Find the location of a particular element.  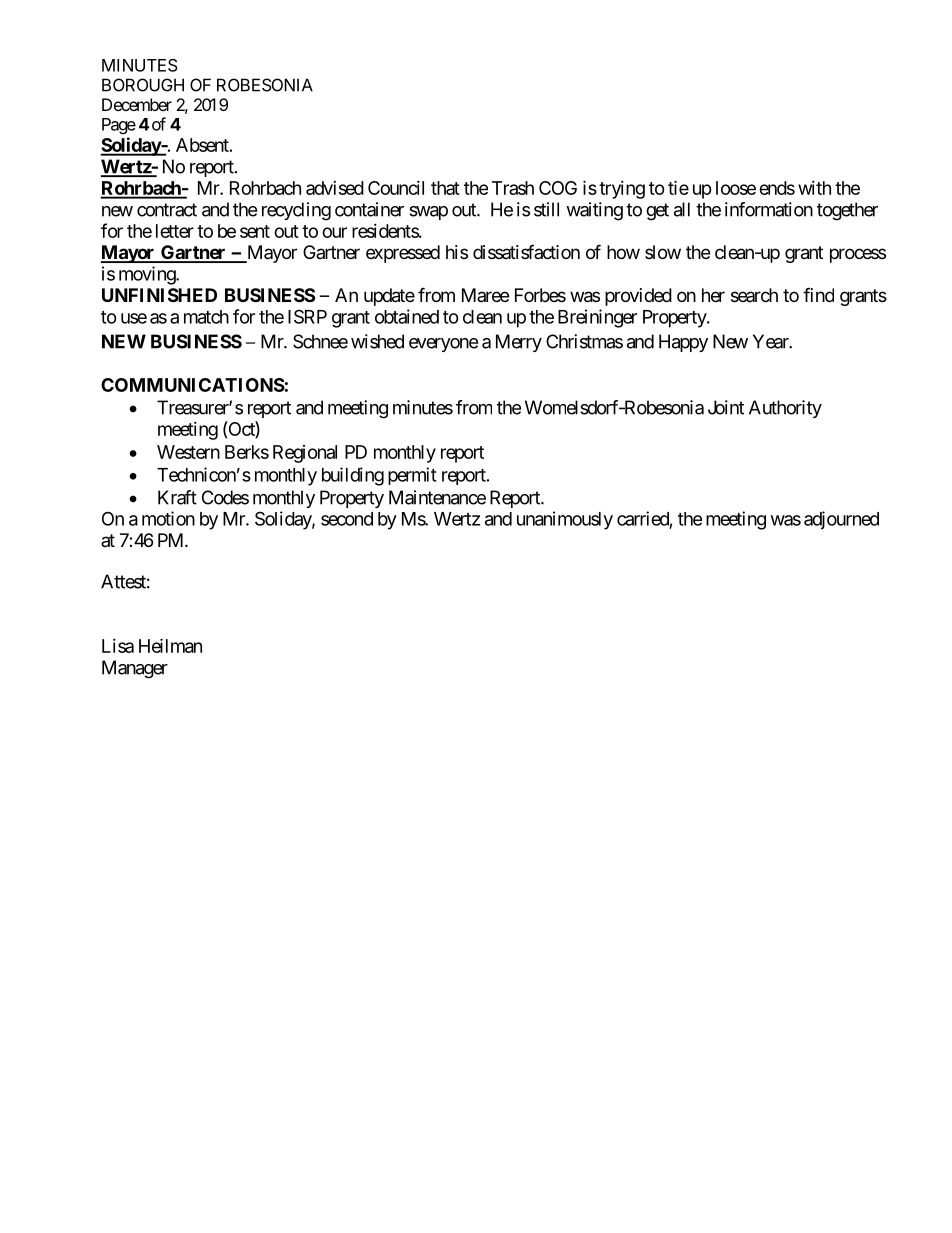

with is located at coordinates (814, 188).
